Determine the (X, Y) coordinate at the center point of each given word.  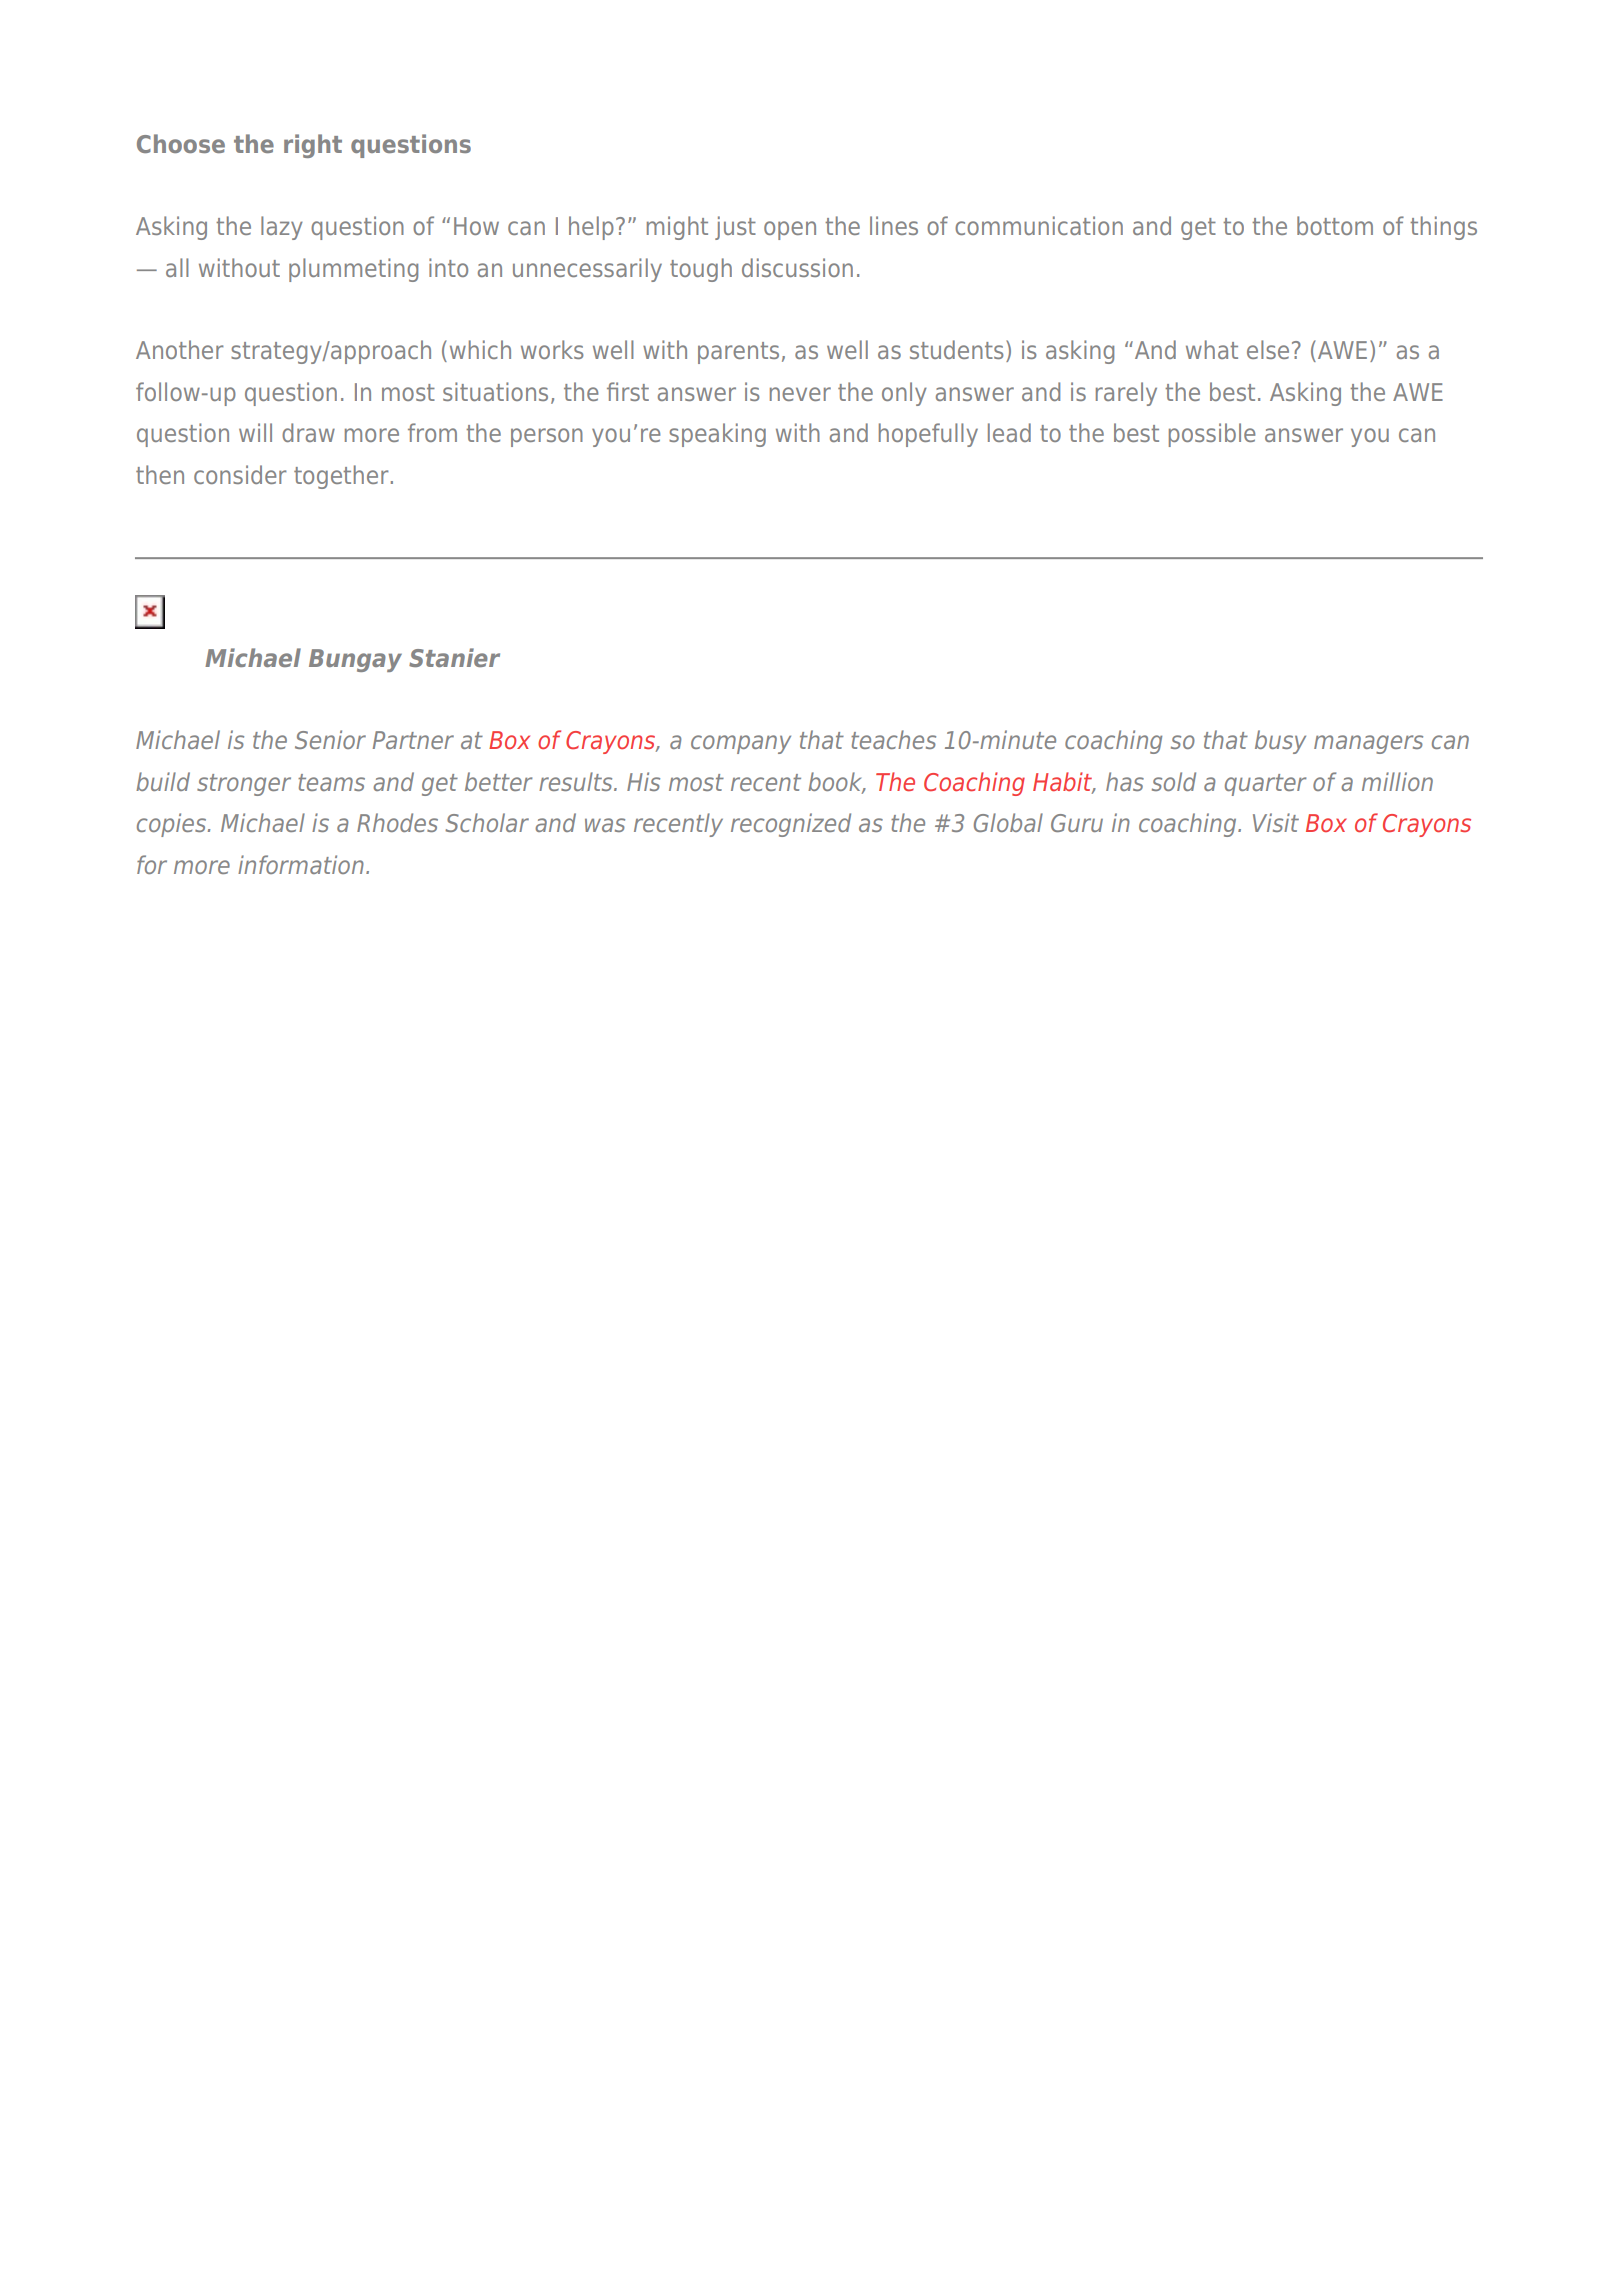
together (341, 477)
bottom (1335, 225)
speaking (717, 435)
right (313, 146)
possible (1212, 435)
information (301, 864)
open (790, 230)
